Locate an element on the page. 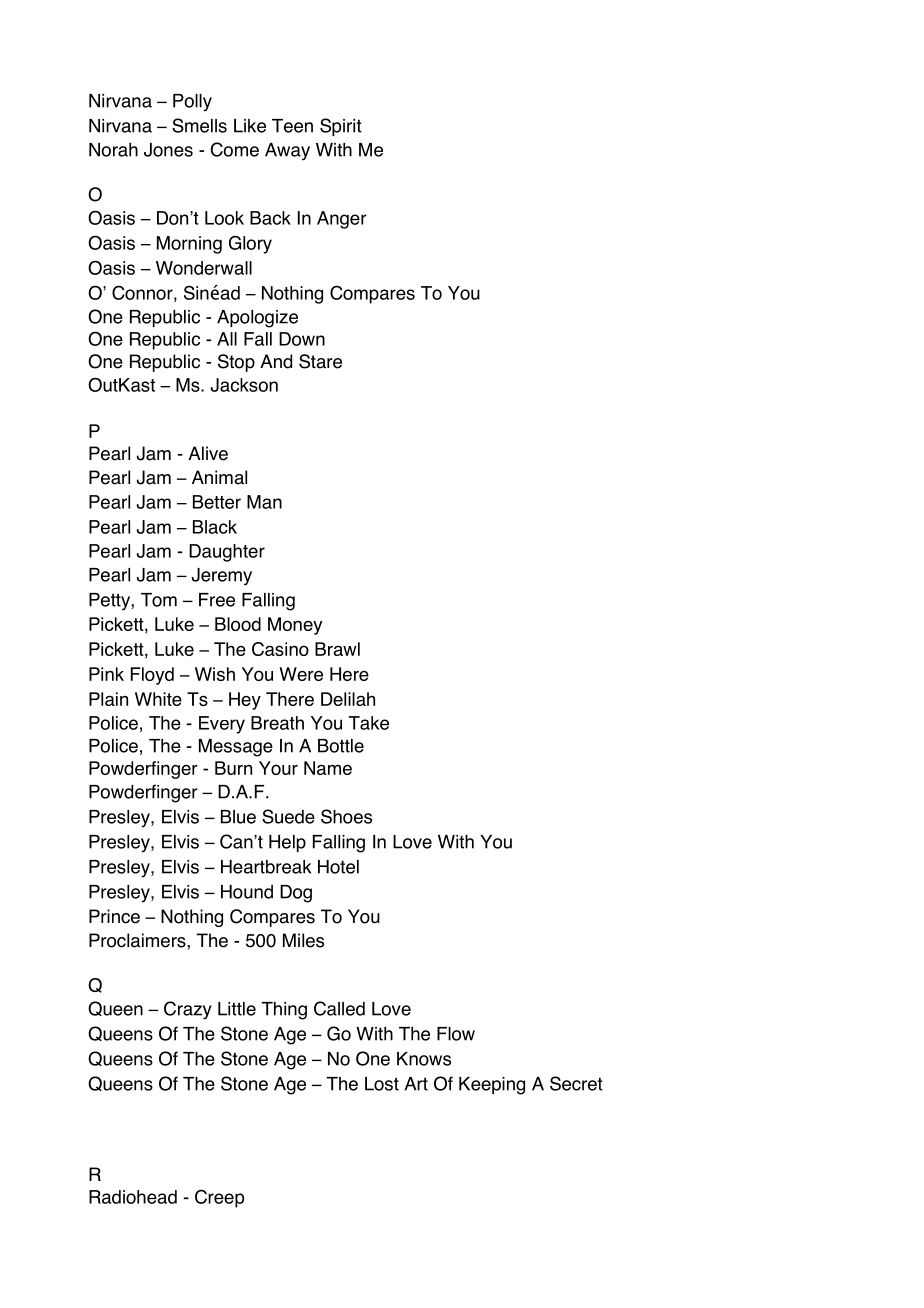  Jones is located at coordinates (168, 150).
